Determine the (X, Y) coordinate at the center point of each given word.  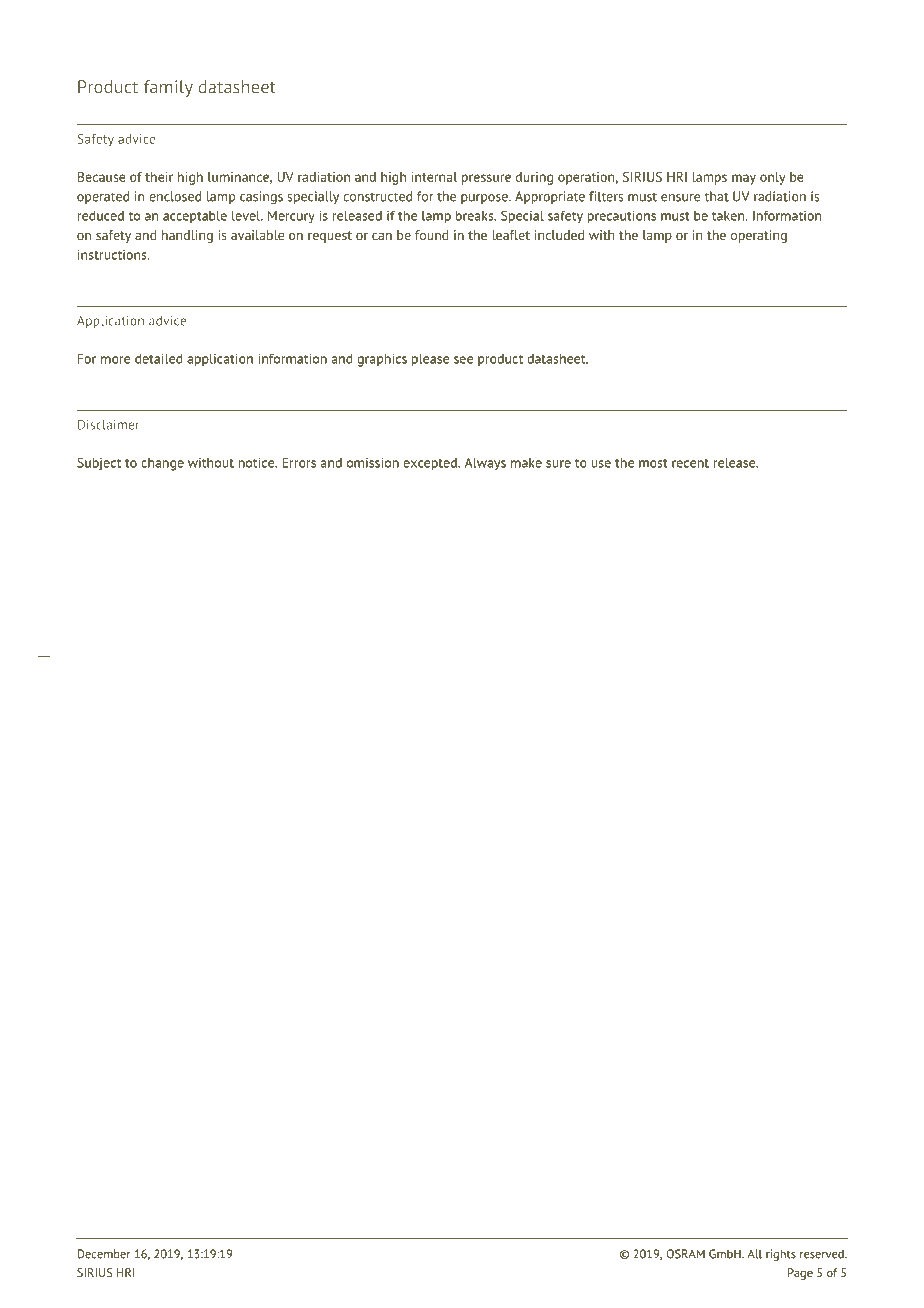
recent (690, 463)
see (463, 360)
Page (800, 1274)
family (168, 88)
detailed (159, 359)
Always (485, 464)
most (653, 463)
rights (781, 1255)
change (162, 464)
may (744, 179)
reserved (823, 1254)
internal (434, 177)
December (104, 1254)
